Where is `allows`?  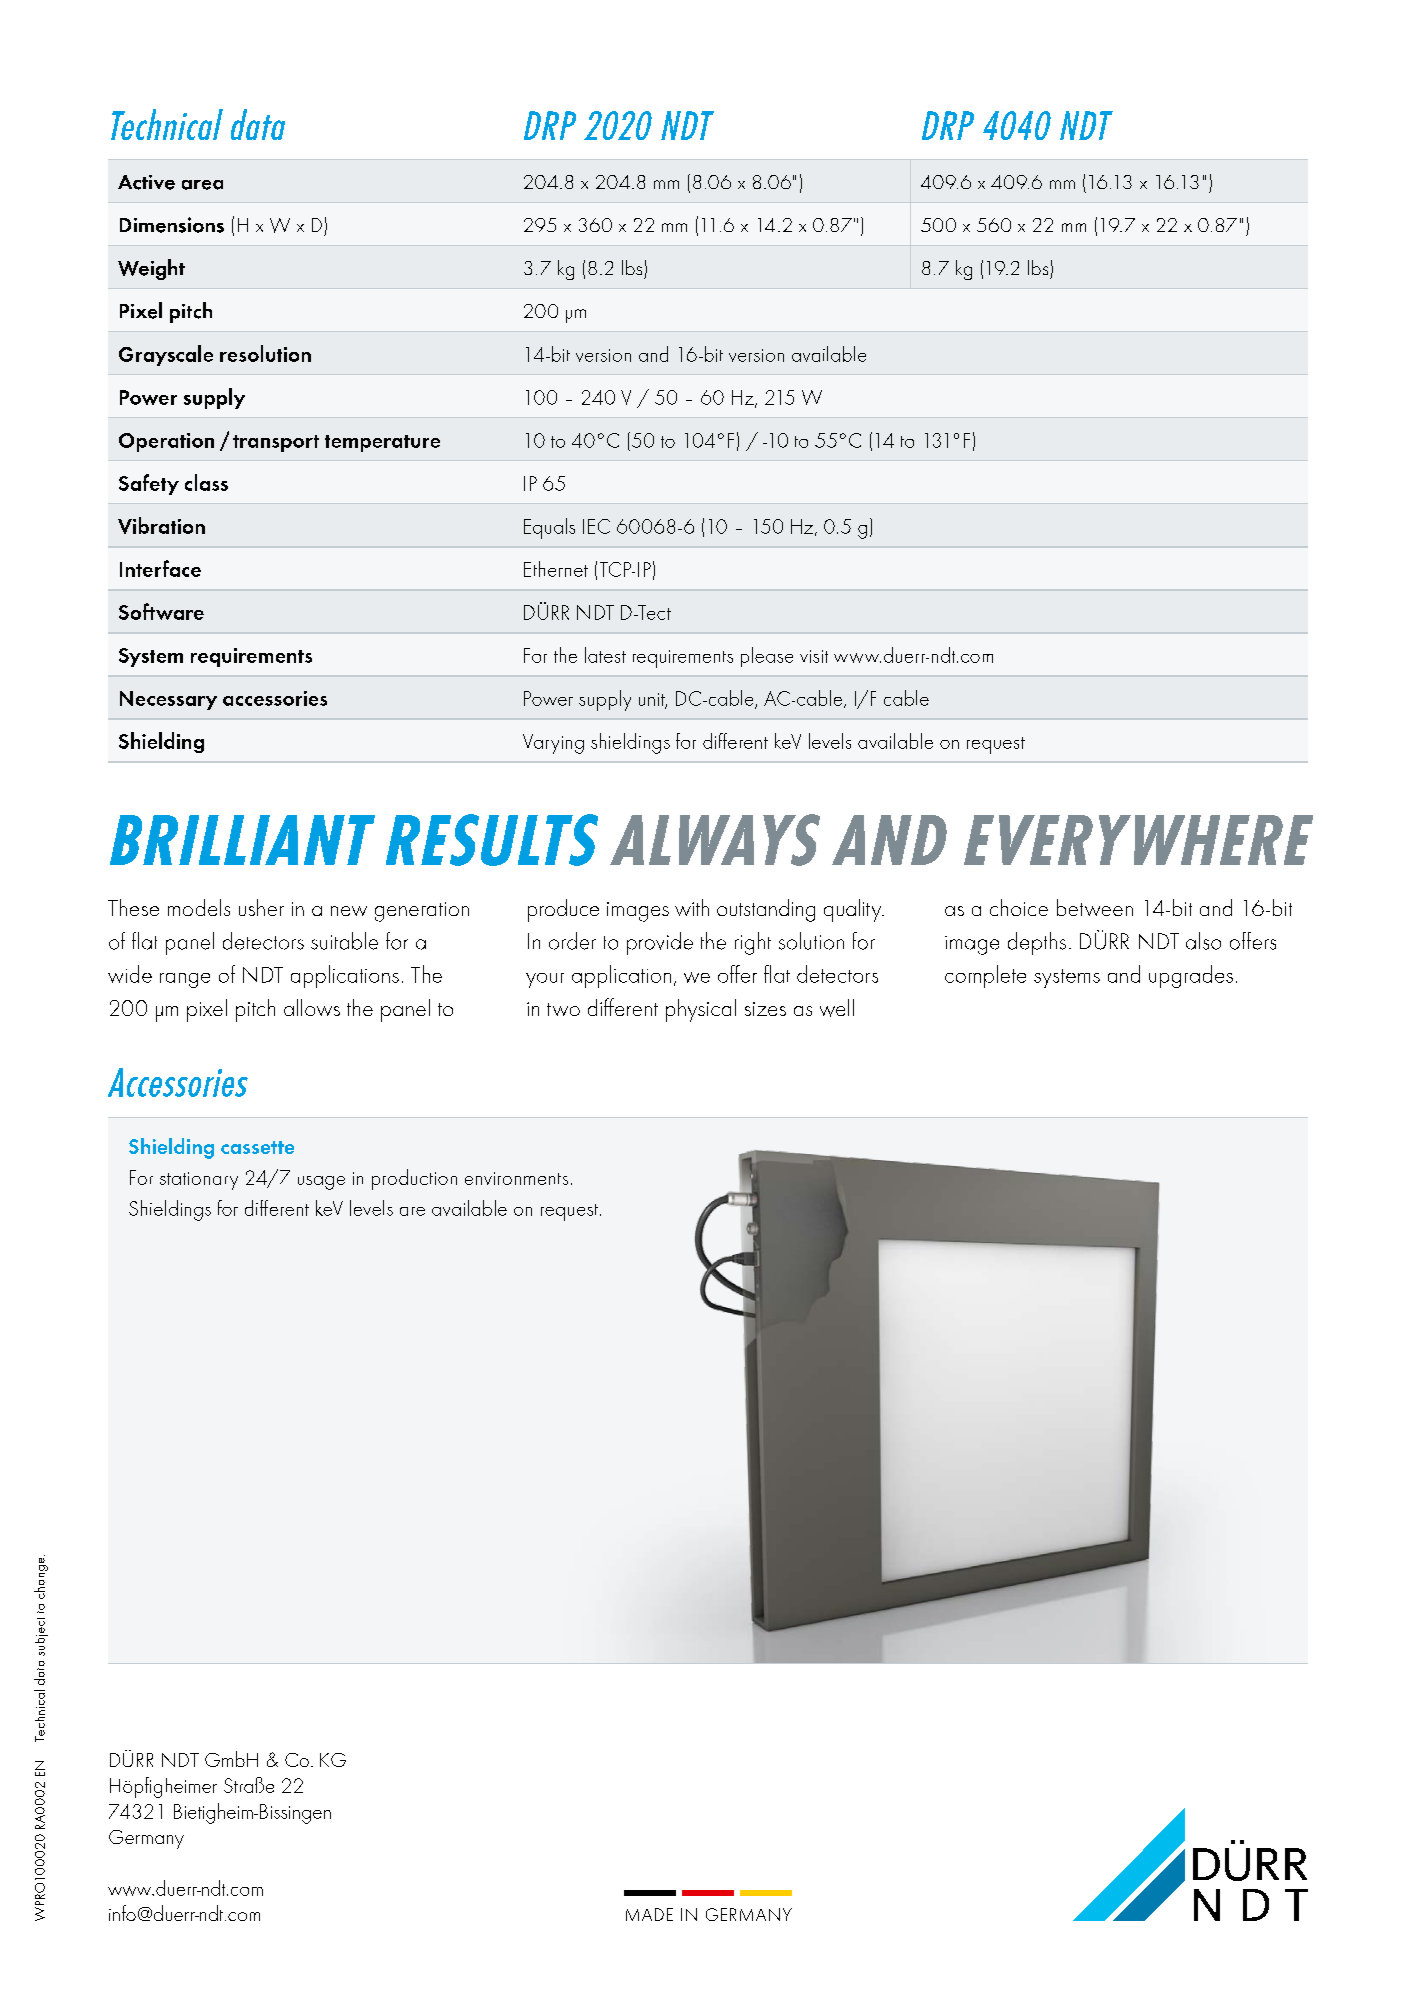 allows is located at coordinates (312, 1007).
